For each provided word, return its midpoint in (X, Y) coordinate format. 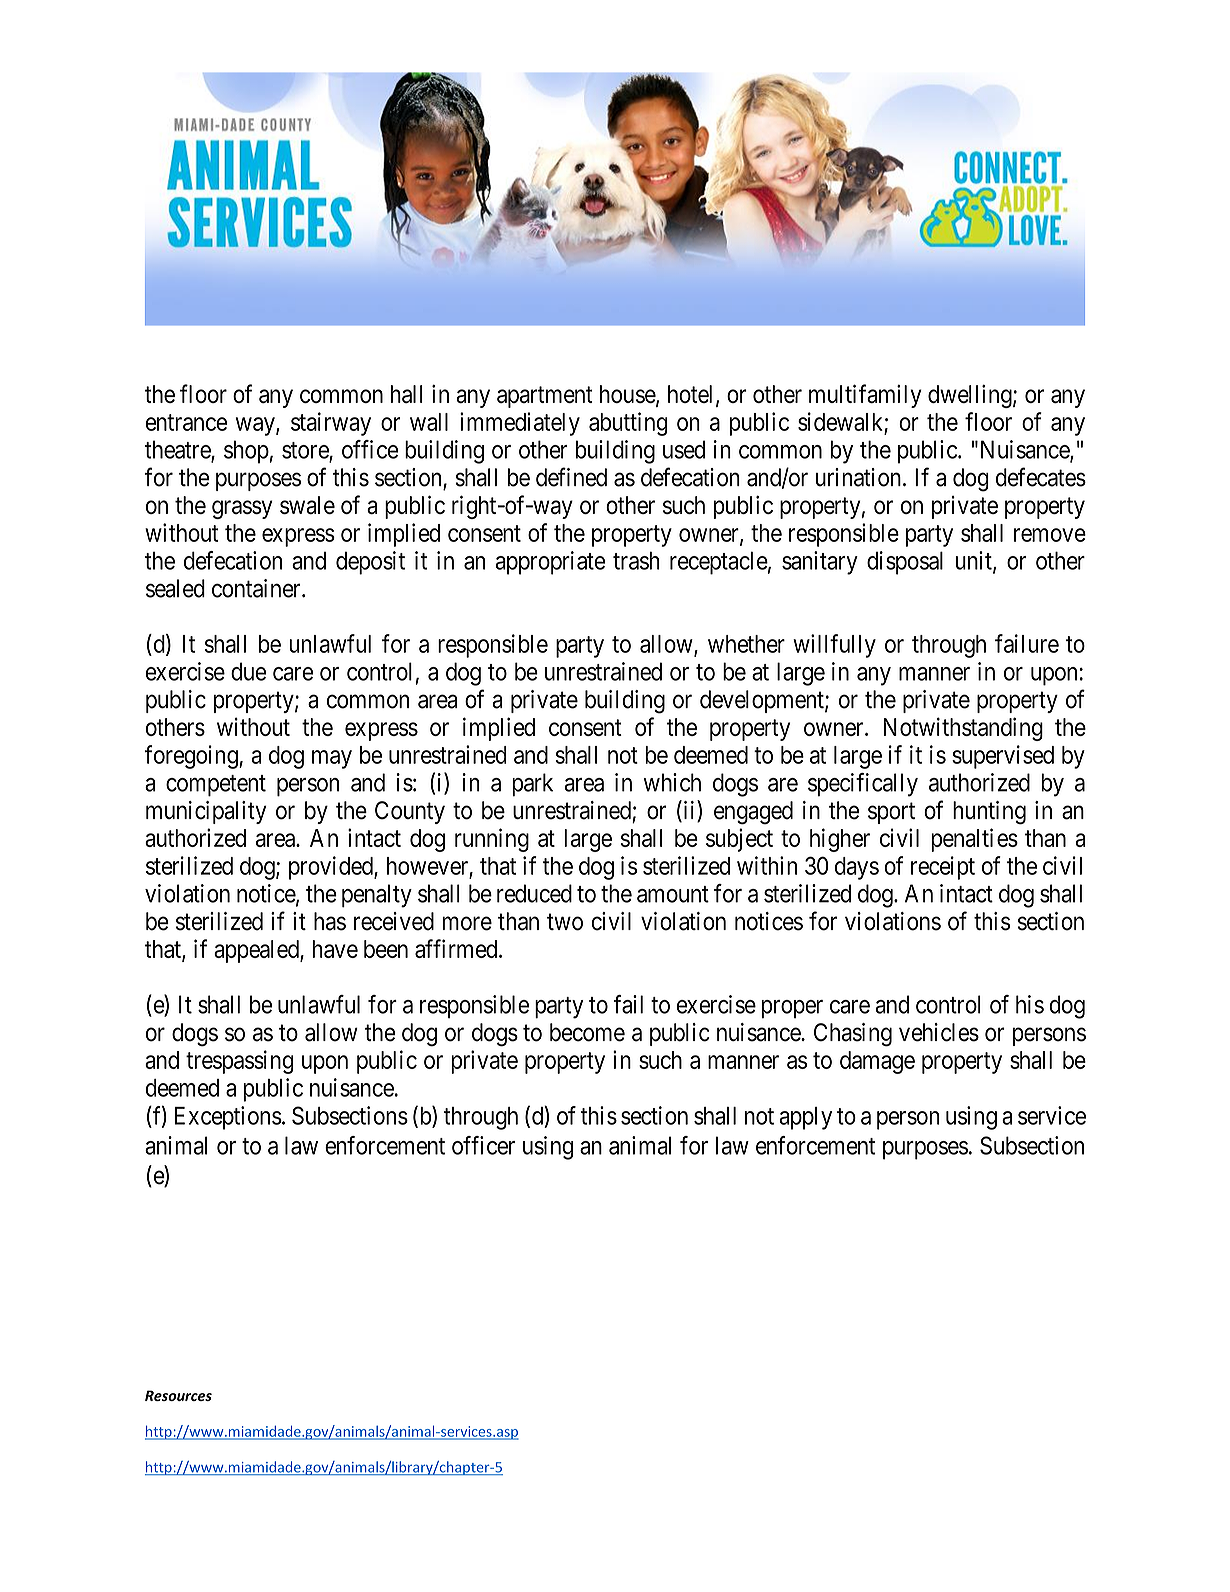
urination (858, 477)
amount (673, 894)
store (305, 450)
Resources (178, 1395)
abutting (628, 424)
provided (332, 868)
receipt (943, 868)
